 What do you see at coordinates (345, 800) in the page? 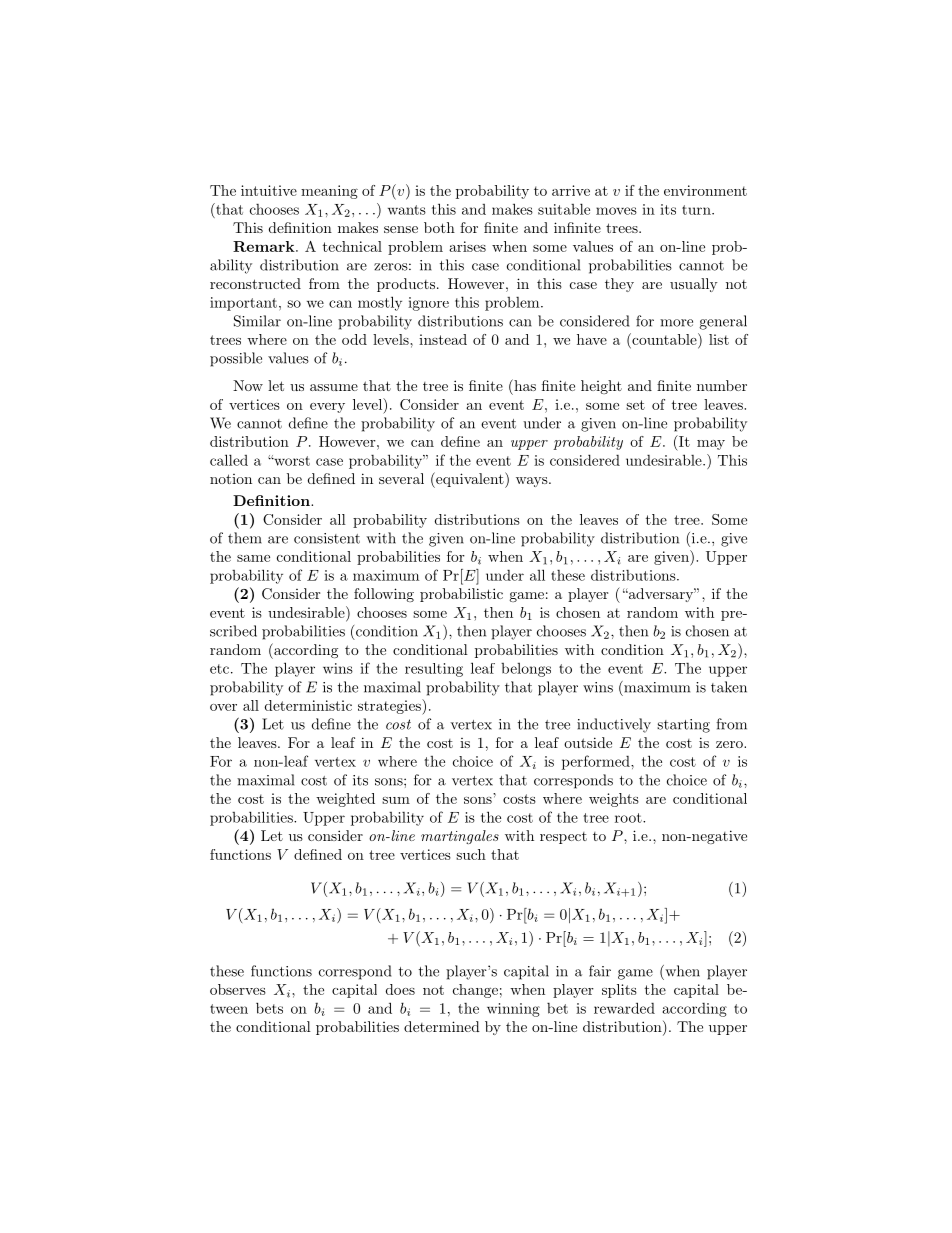
I see `weighted` at bounding box center [345, 800].
